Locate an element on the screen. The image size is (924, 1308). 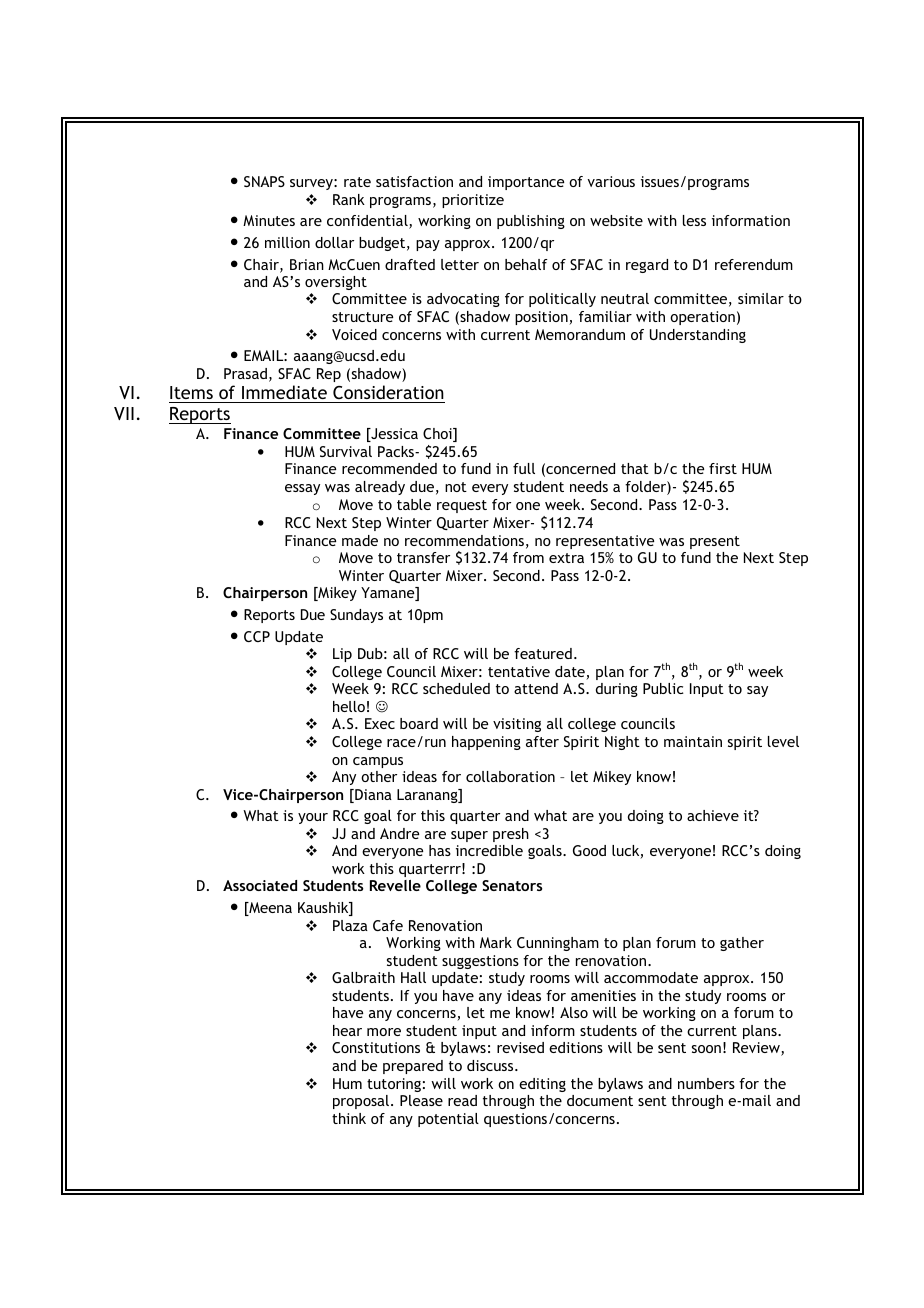
CCP is located at coordinates (257, 636).
